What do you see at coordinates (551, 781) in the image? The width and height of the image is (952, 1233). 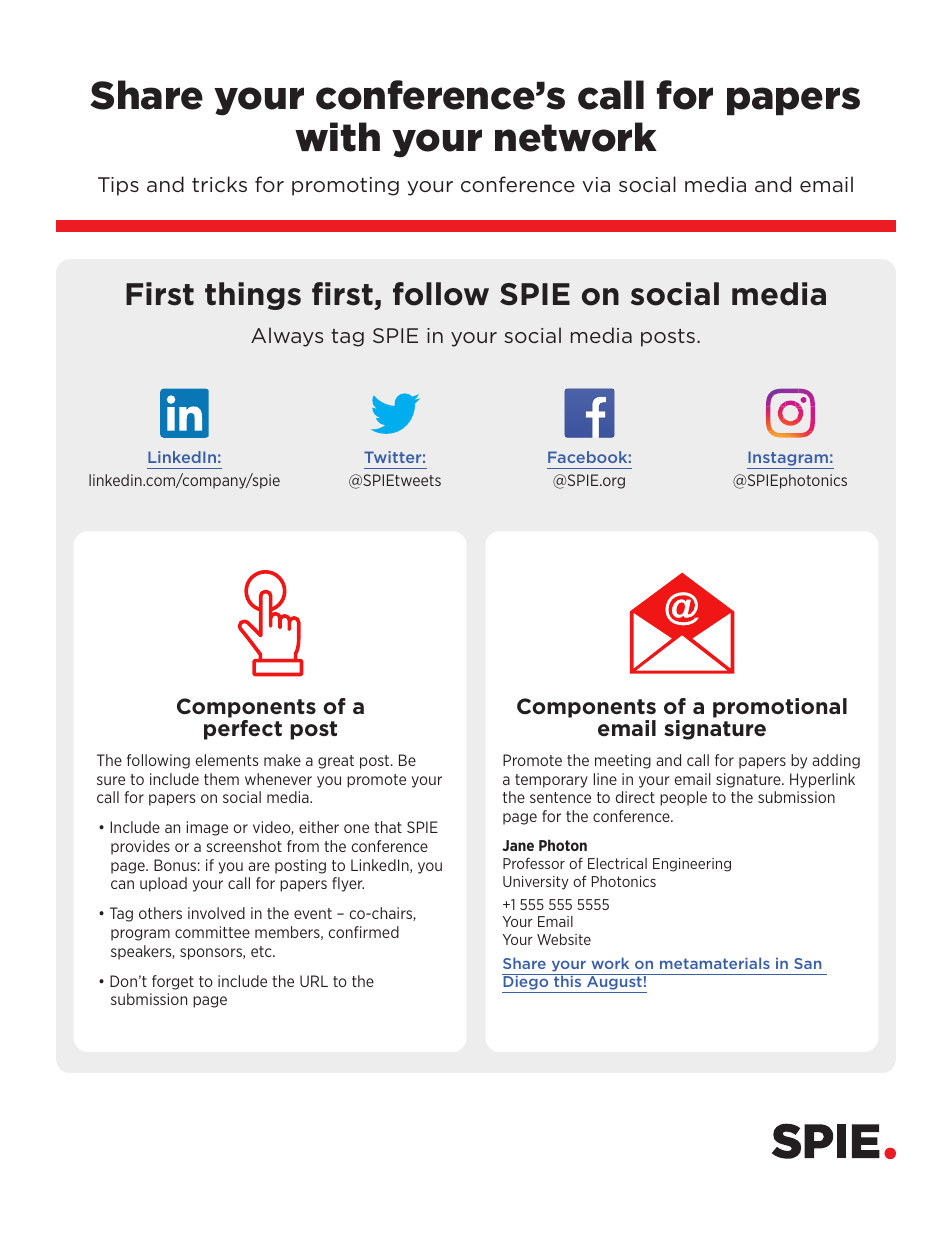 I see `temporary` at bounding box center [551, 781].
